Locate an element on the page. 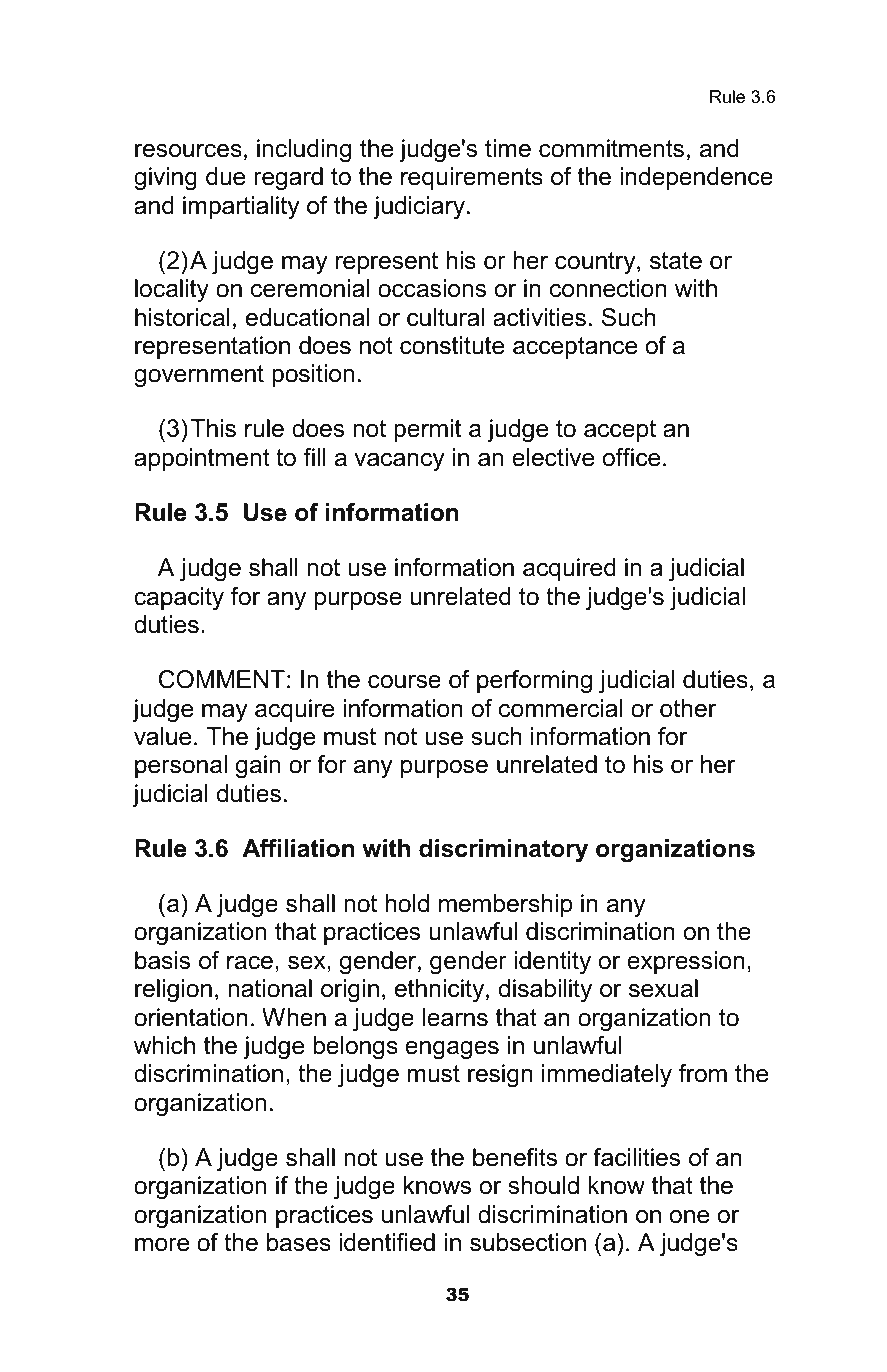 This image has height=1372, width=887. identified is located at coordinates (387, 1242).
